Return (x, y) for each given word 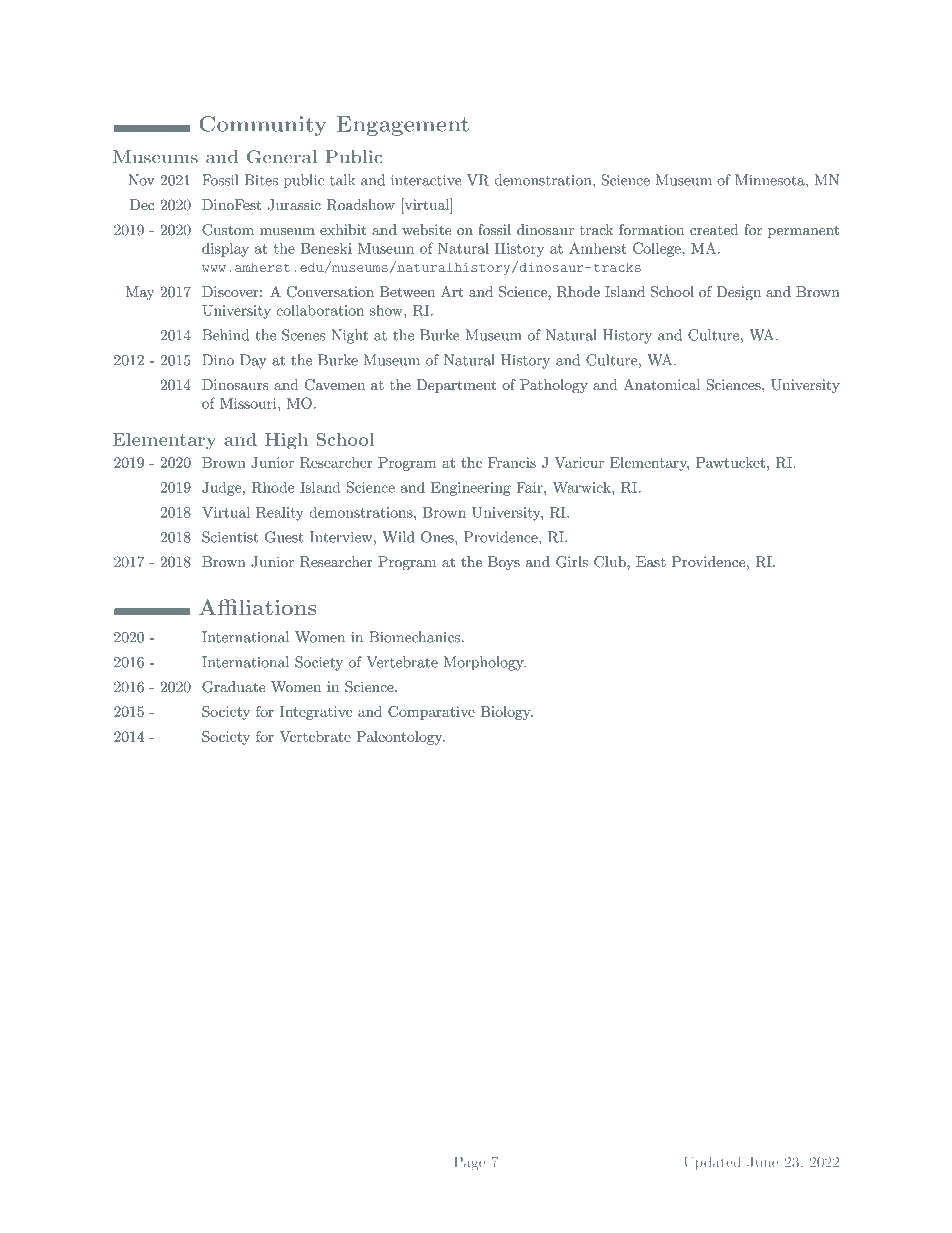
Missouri (249, 403)
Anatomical (662, 384)
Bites (261, 180)
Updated (712, 1163)
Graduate (233, 687)
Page (470, 1163)
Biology (506, 713)
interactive (426, 180)
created (714, 229)
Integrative (316, 713)
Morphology (485, 663)
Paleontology (400, 738)
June (762, 1162)
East (651, 561)
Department (456, 386)
